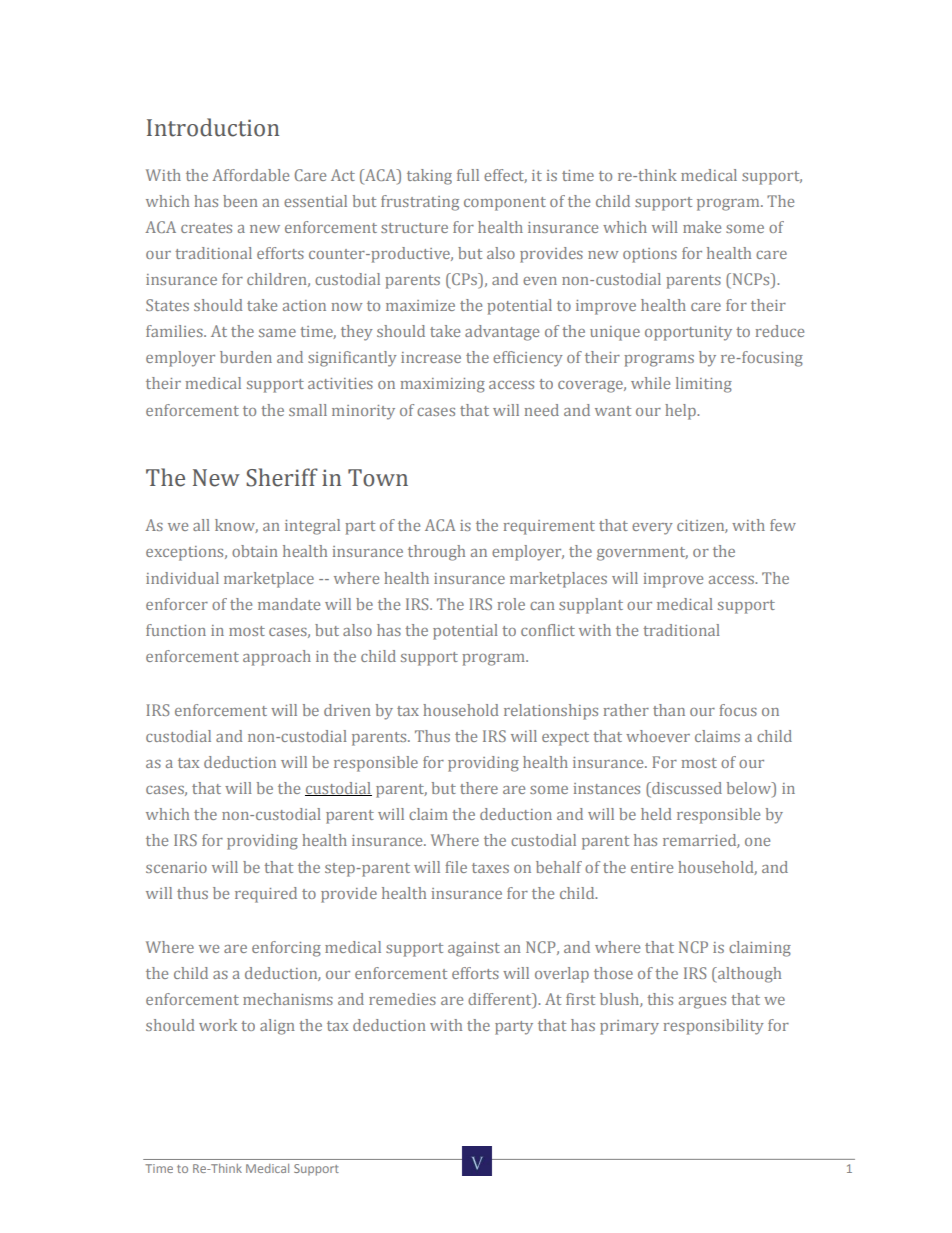 This document has width=952, height=1233. I want to click on obtain, so click(255, 551).
